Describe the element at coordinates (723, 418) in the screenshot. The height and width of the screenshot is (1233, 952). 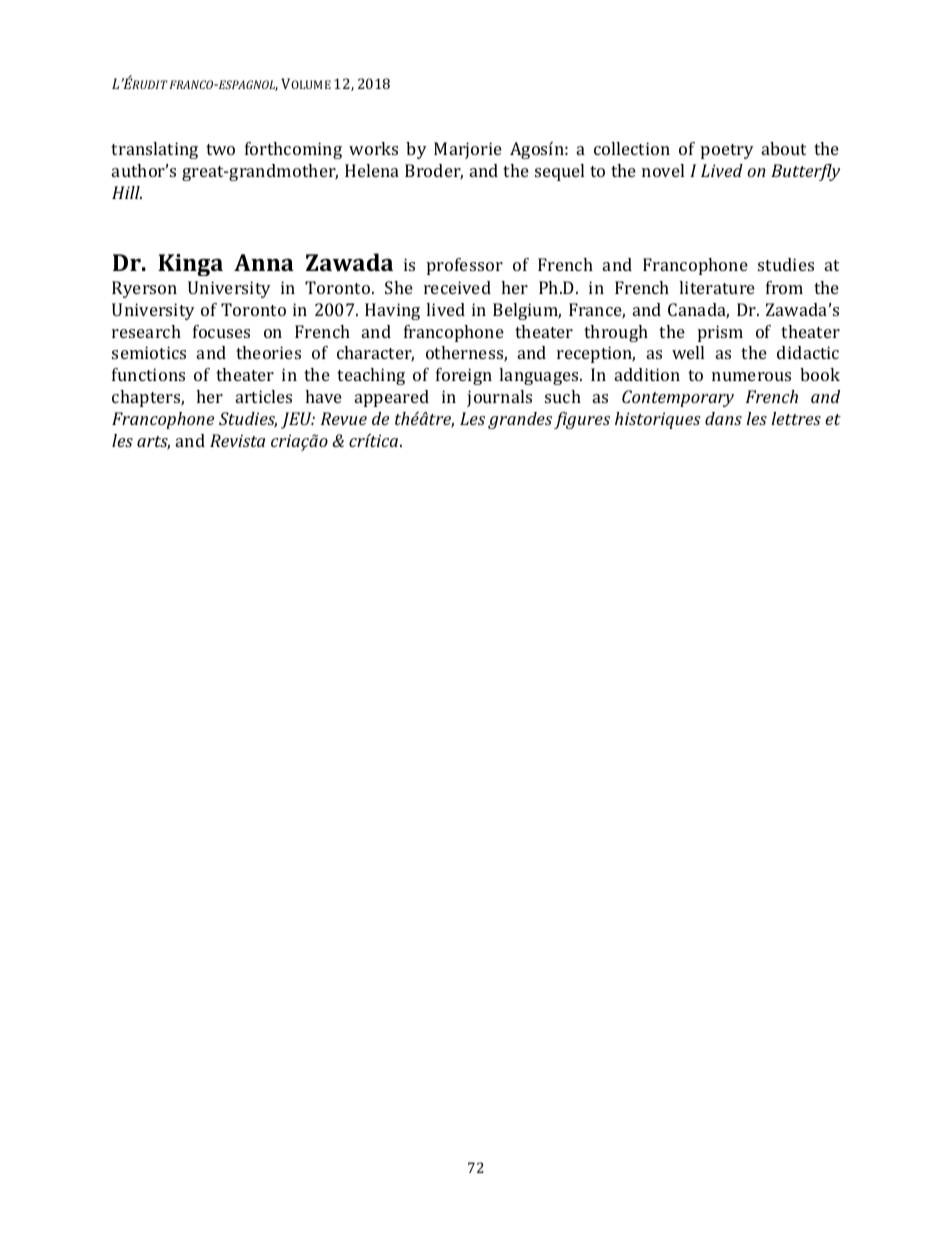
I see `dans` at that location.
